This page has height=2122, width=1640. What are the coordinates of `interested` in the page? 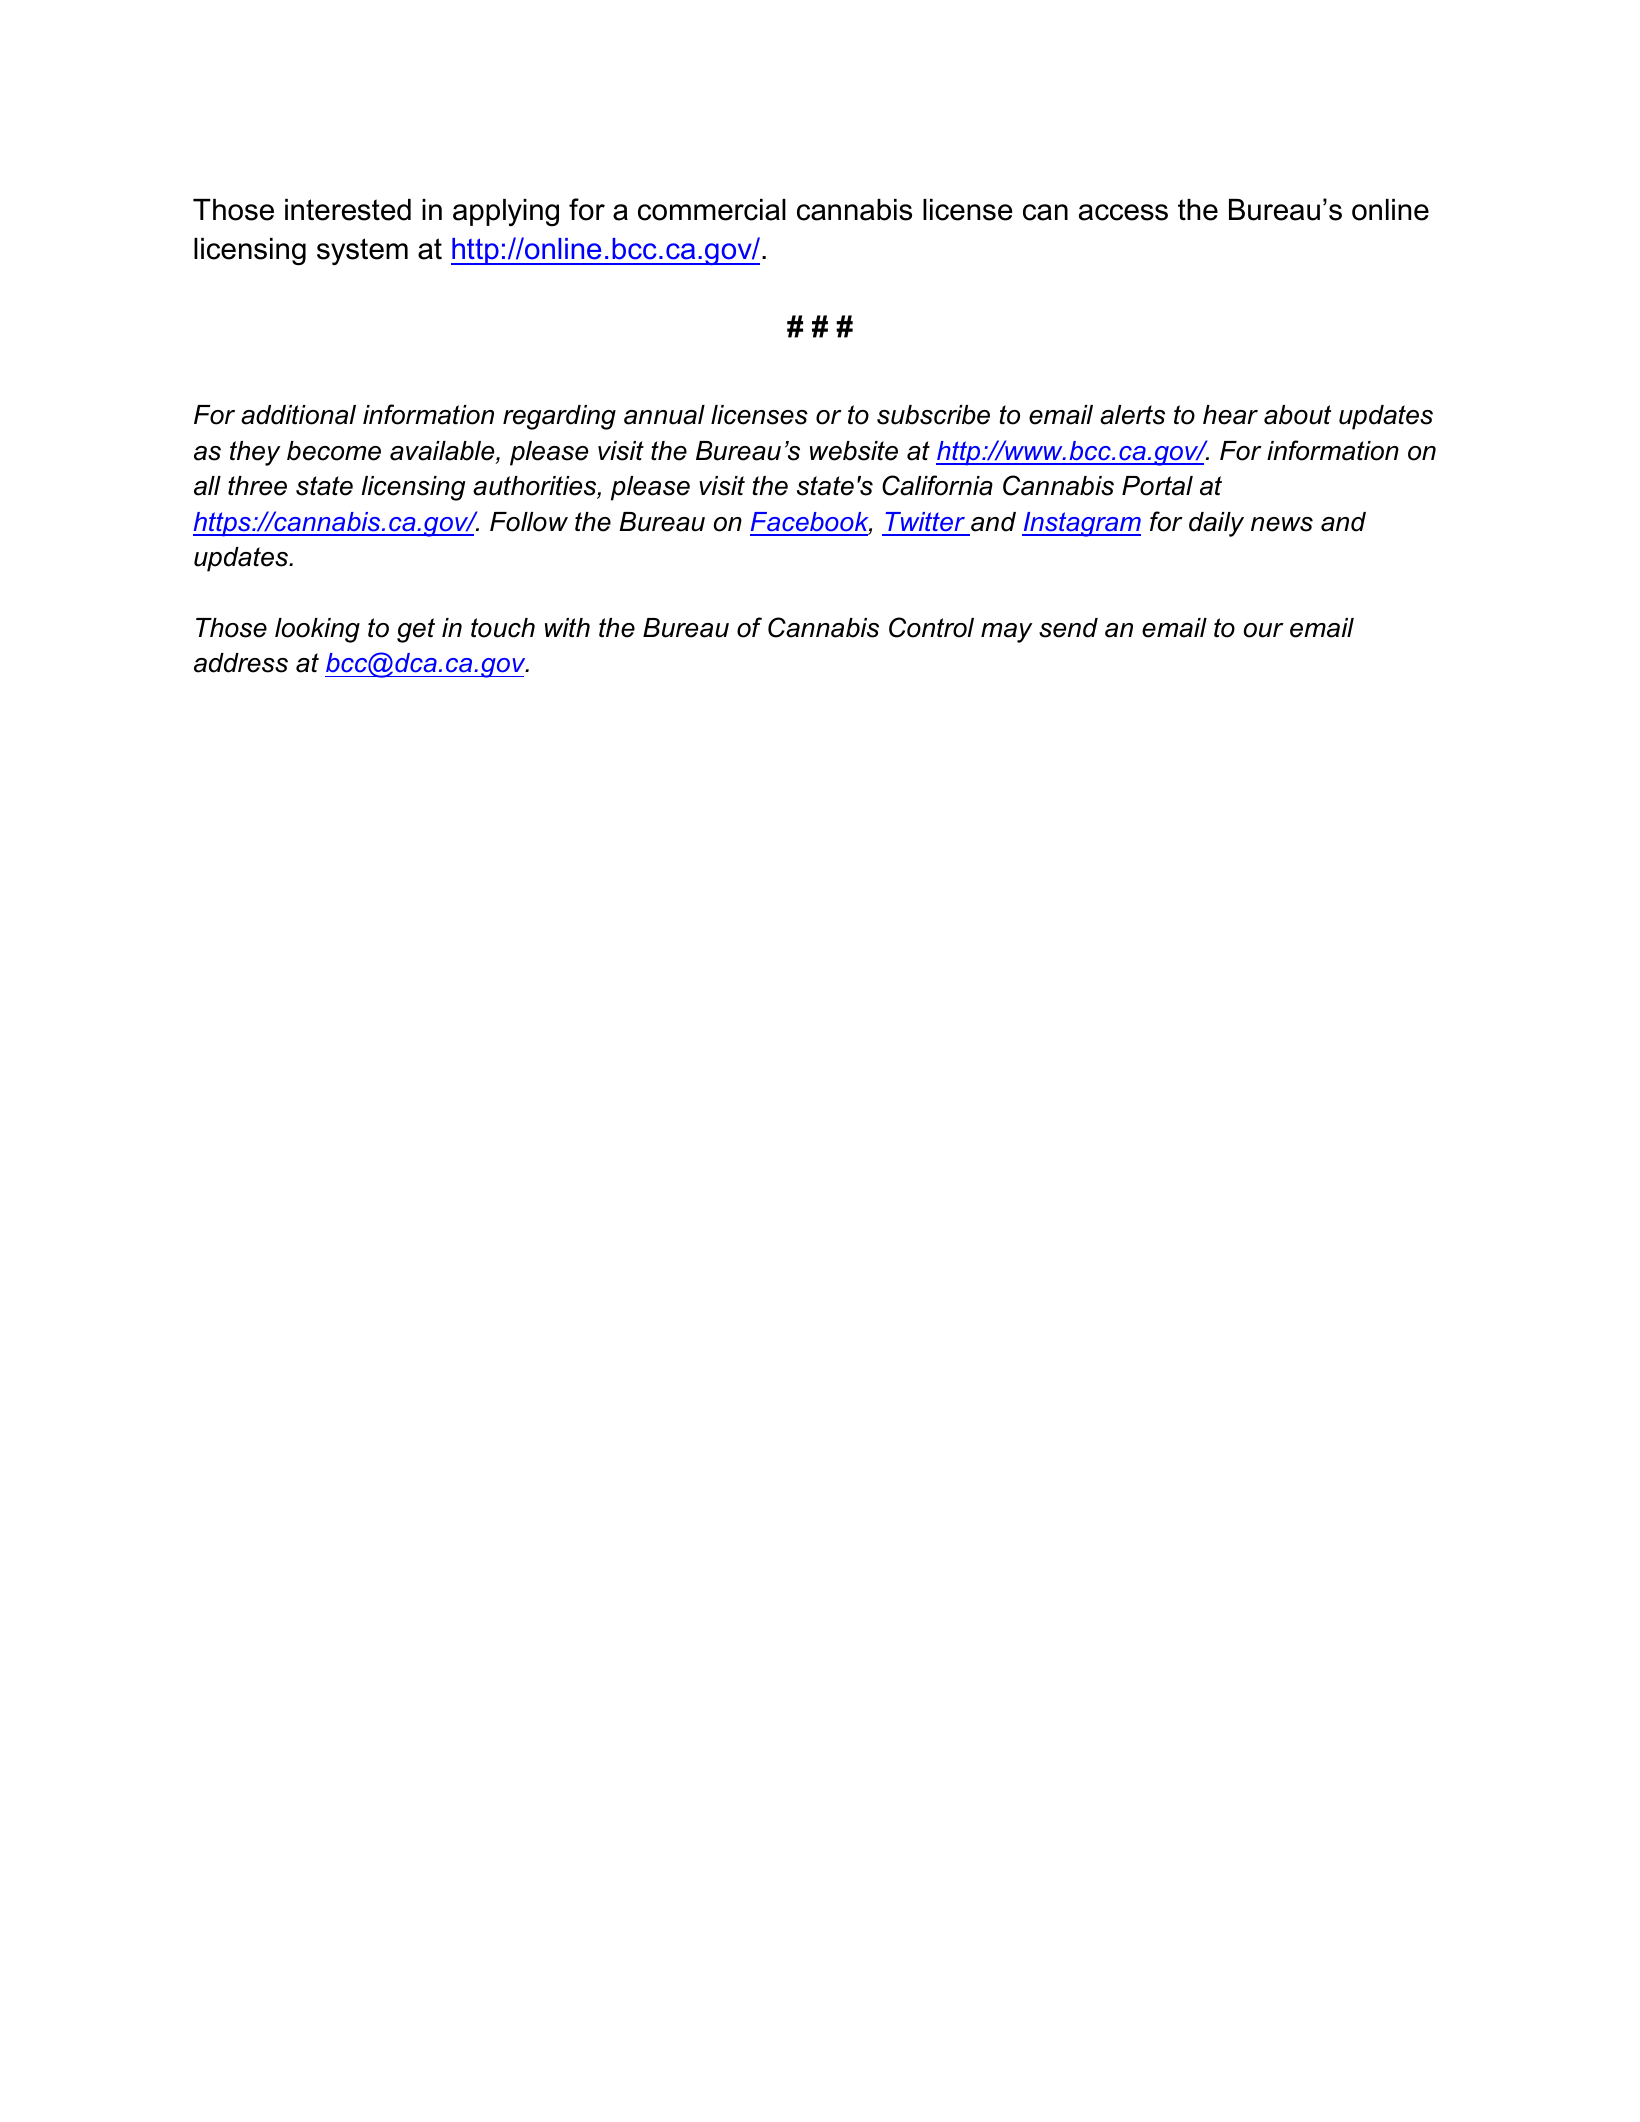 It's located at (348, 210).
